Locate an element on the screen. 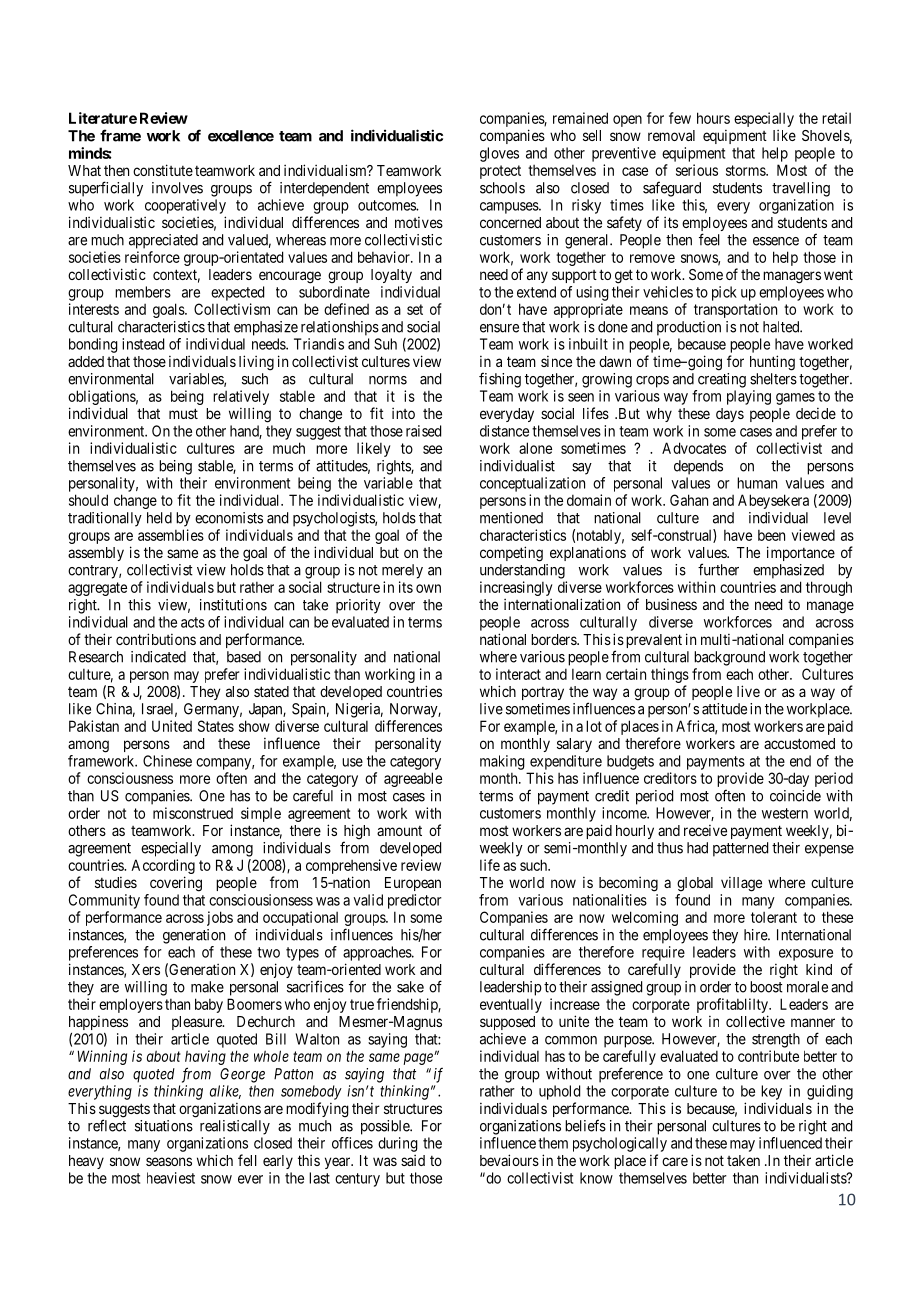 This screenshot has width=924, height=1308. must is located at coordinates (183, 413).
